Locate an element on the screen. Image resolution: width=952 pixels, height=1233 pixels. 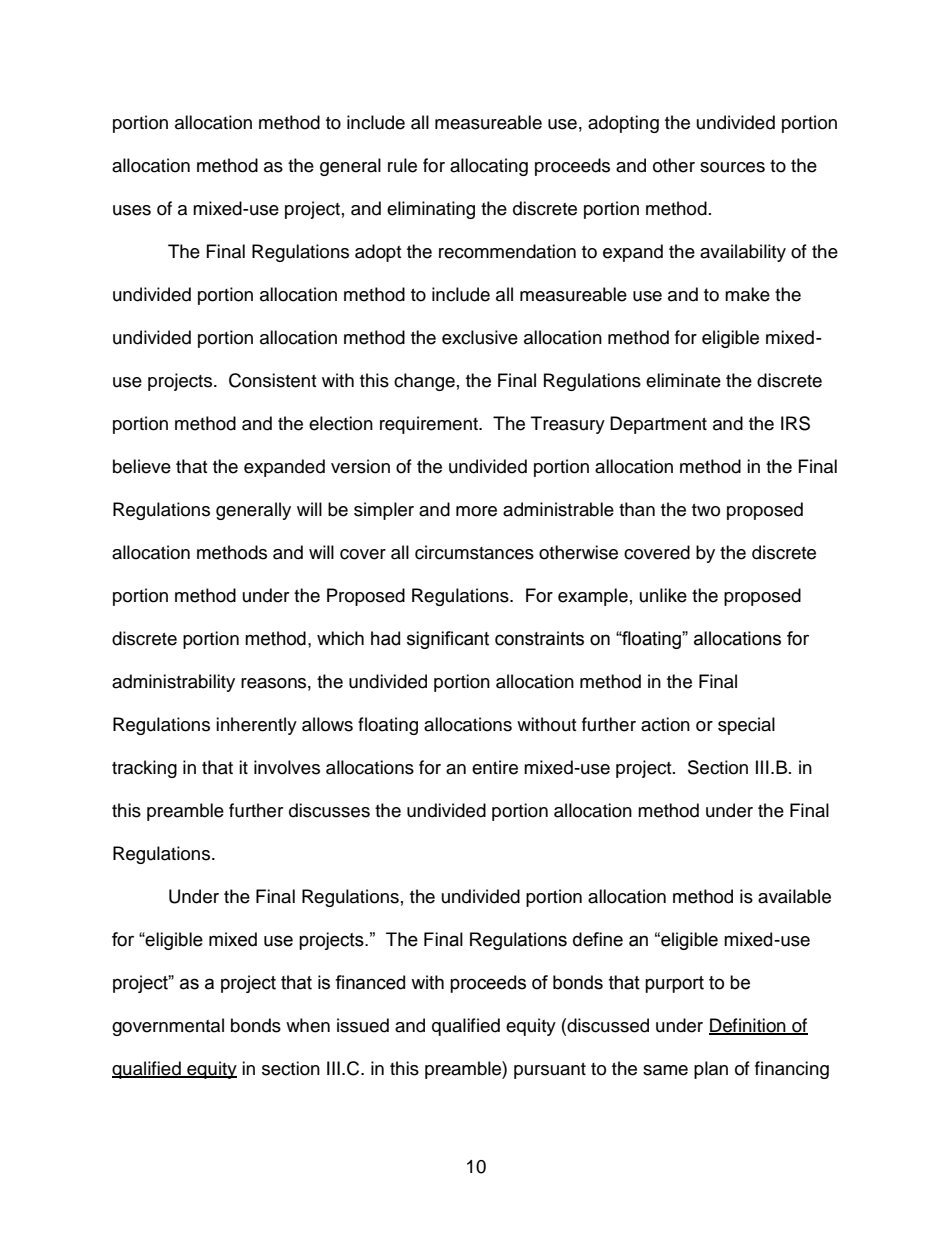
governmental is located at coordinates (168, 1027).
